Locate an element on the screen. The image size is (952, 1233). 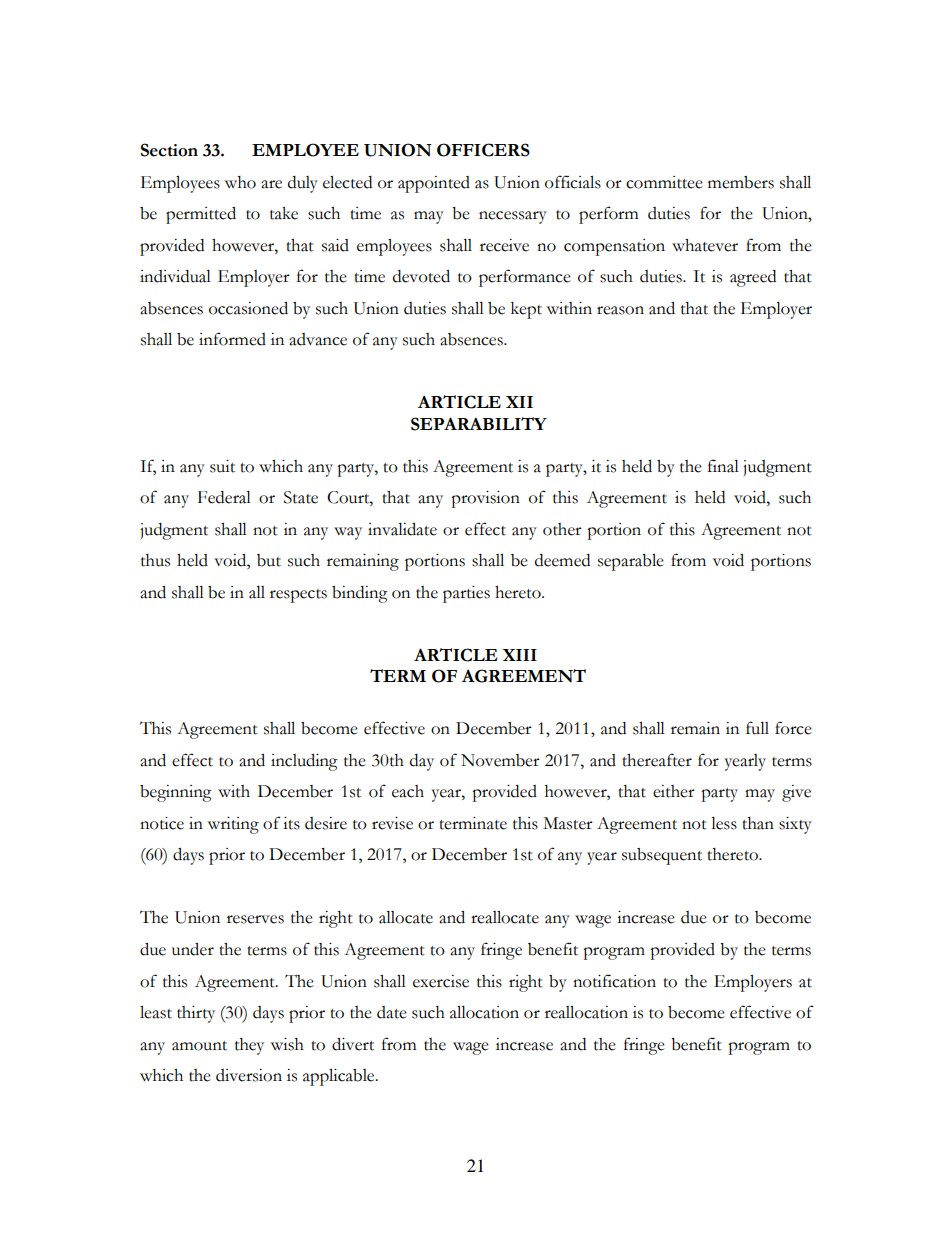
final is located at coordinates (723, 466).
